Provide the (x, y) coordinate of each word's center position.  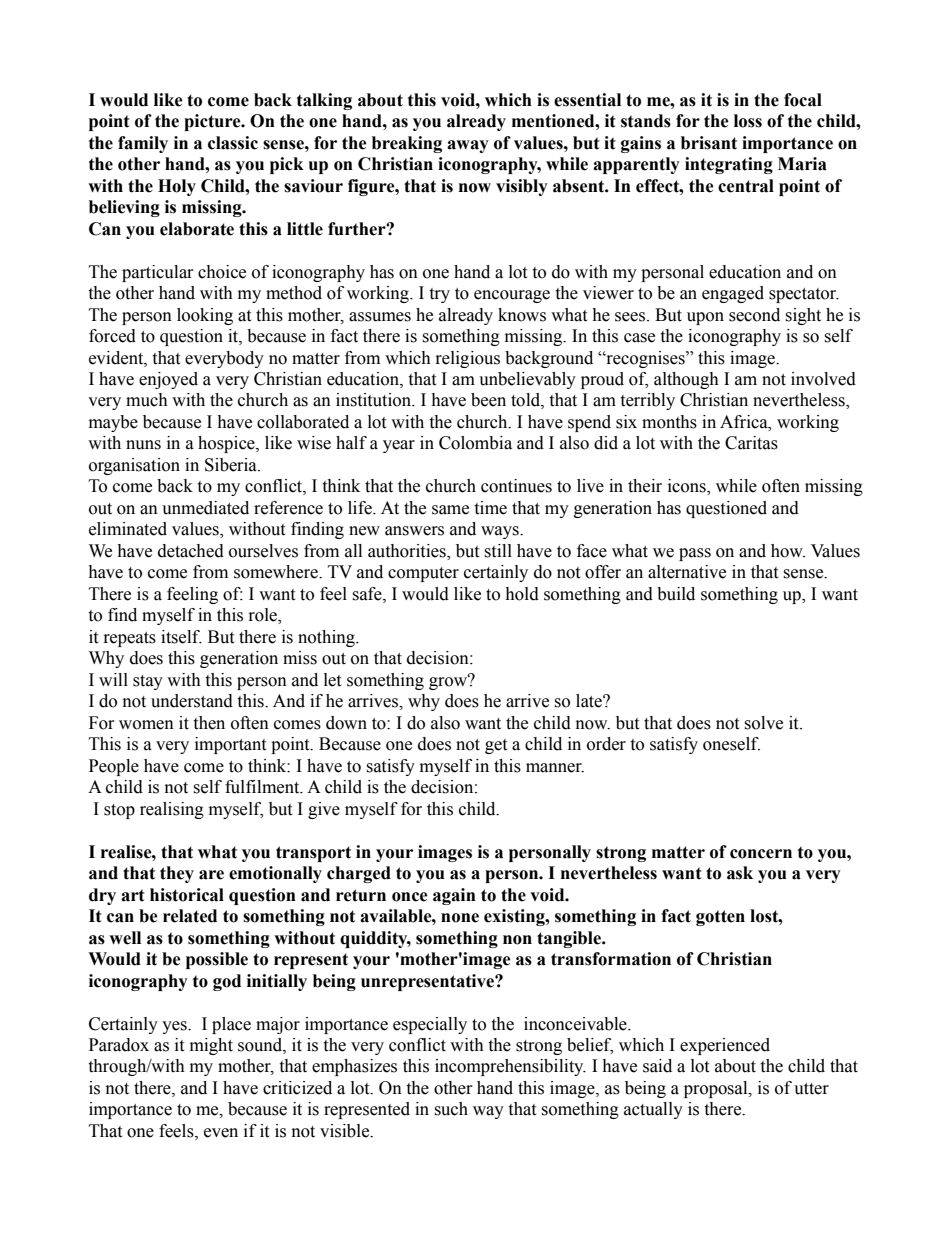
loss (748, 121)
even (221, 1133)
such (451, 1109)
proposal (717, 1089)
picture (213, 122)
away (468, 146)
